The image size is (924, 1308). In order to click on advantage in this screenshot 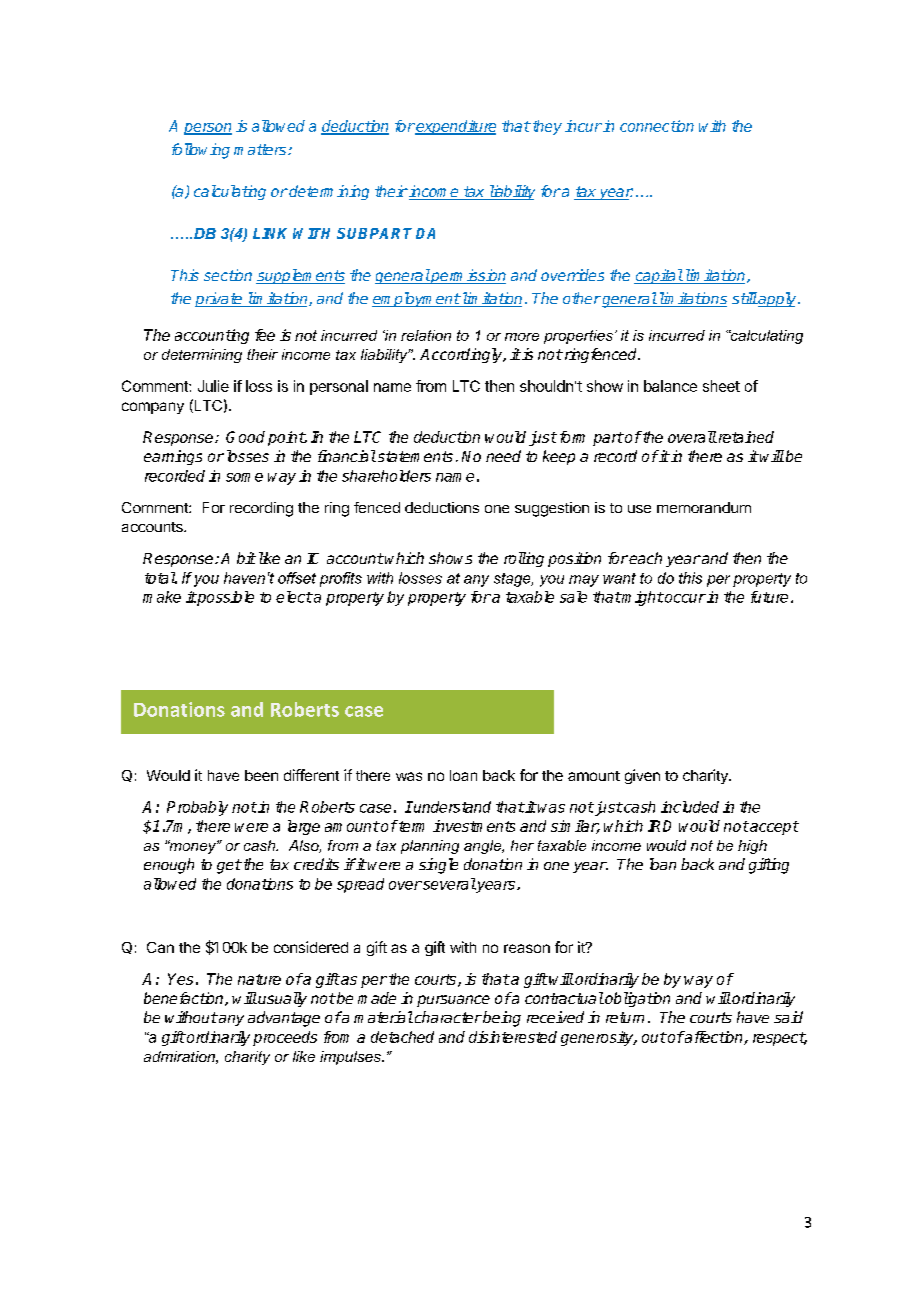, I will do `click(284, 1019)`.
